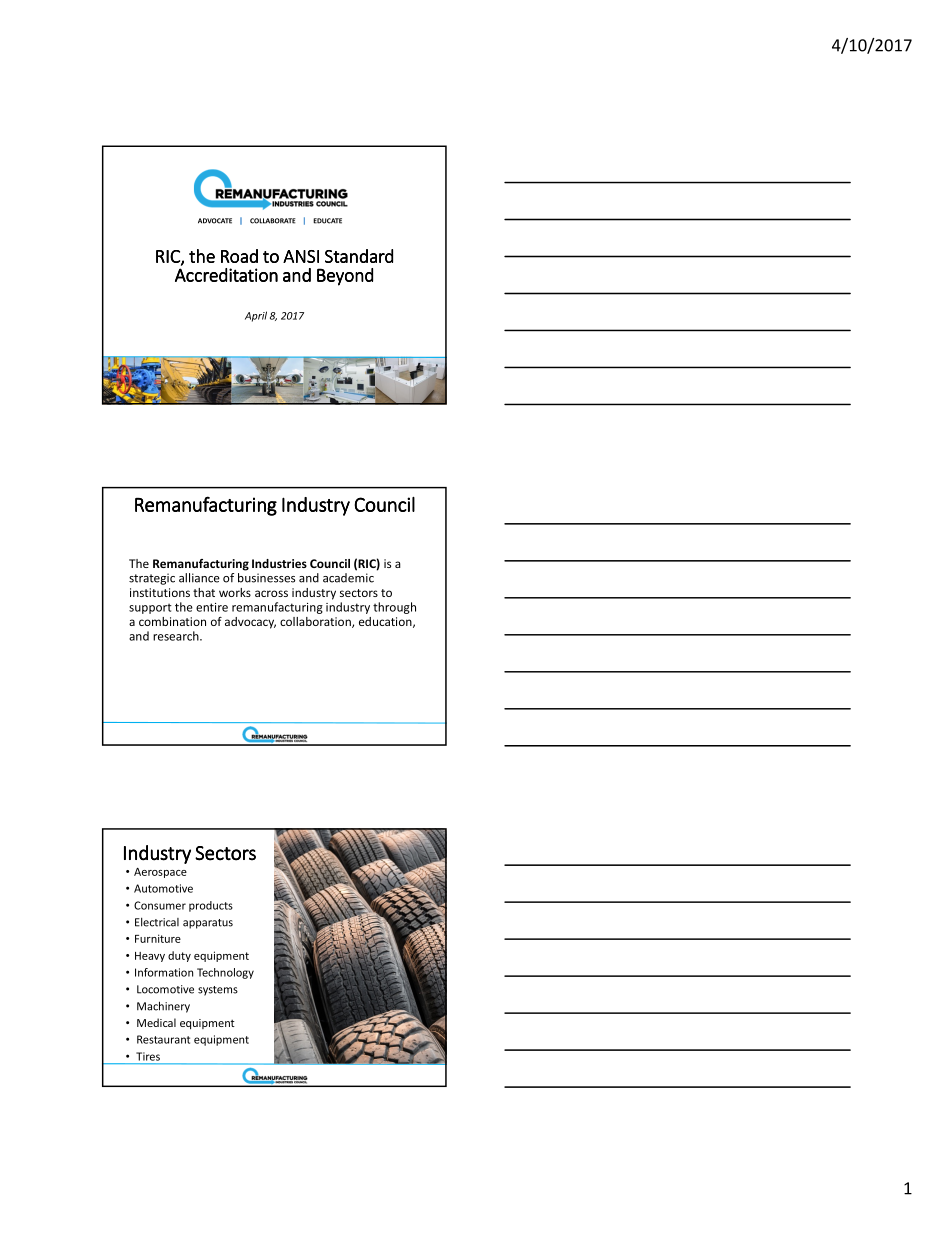 This page has height=1233, width=952. Describe the element at coordinates (215, 221) in the page. I see `ADVOCATE` at that location.
